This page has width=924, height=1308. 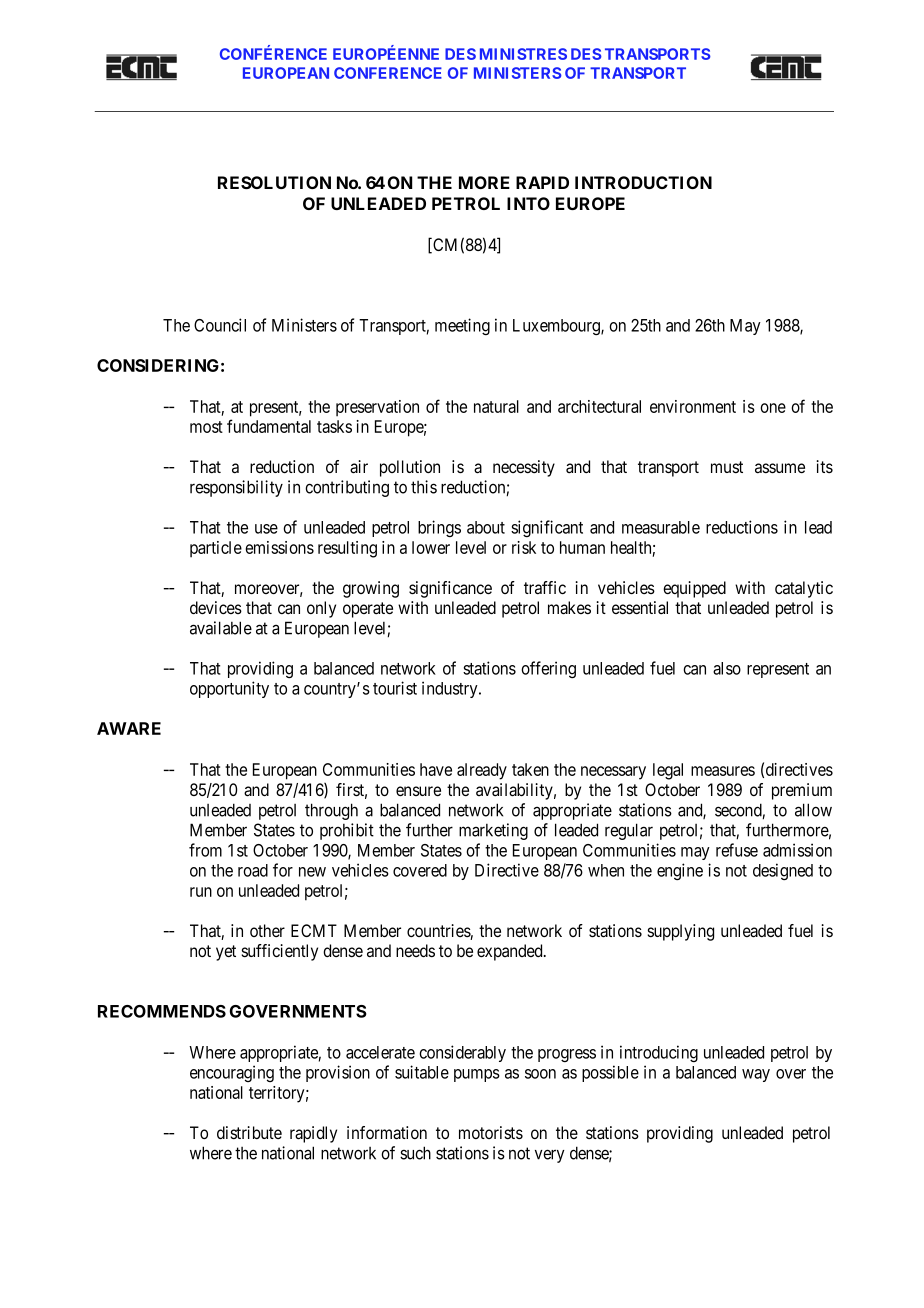 I want to click on INTRODUCTION, so click(x=643, y=182).
